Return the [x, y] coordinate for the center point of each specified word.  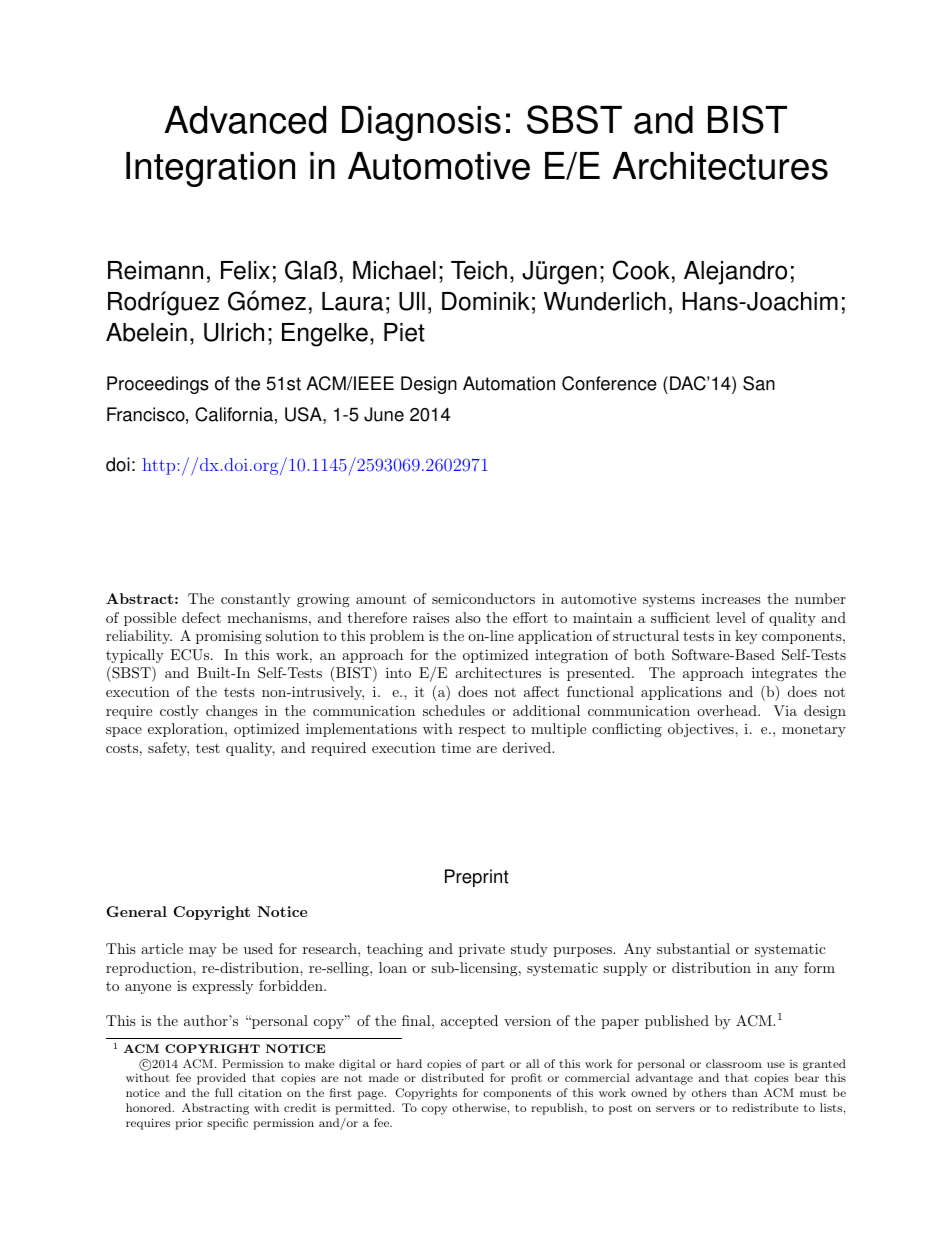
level [731, 617]
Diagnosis [421, 123]
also [468, 617]
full [224, 1092]
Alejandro [735, 273]
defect [201, 617]
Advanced [245, 120]
